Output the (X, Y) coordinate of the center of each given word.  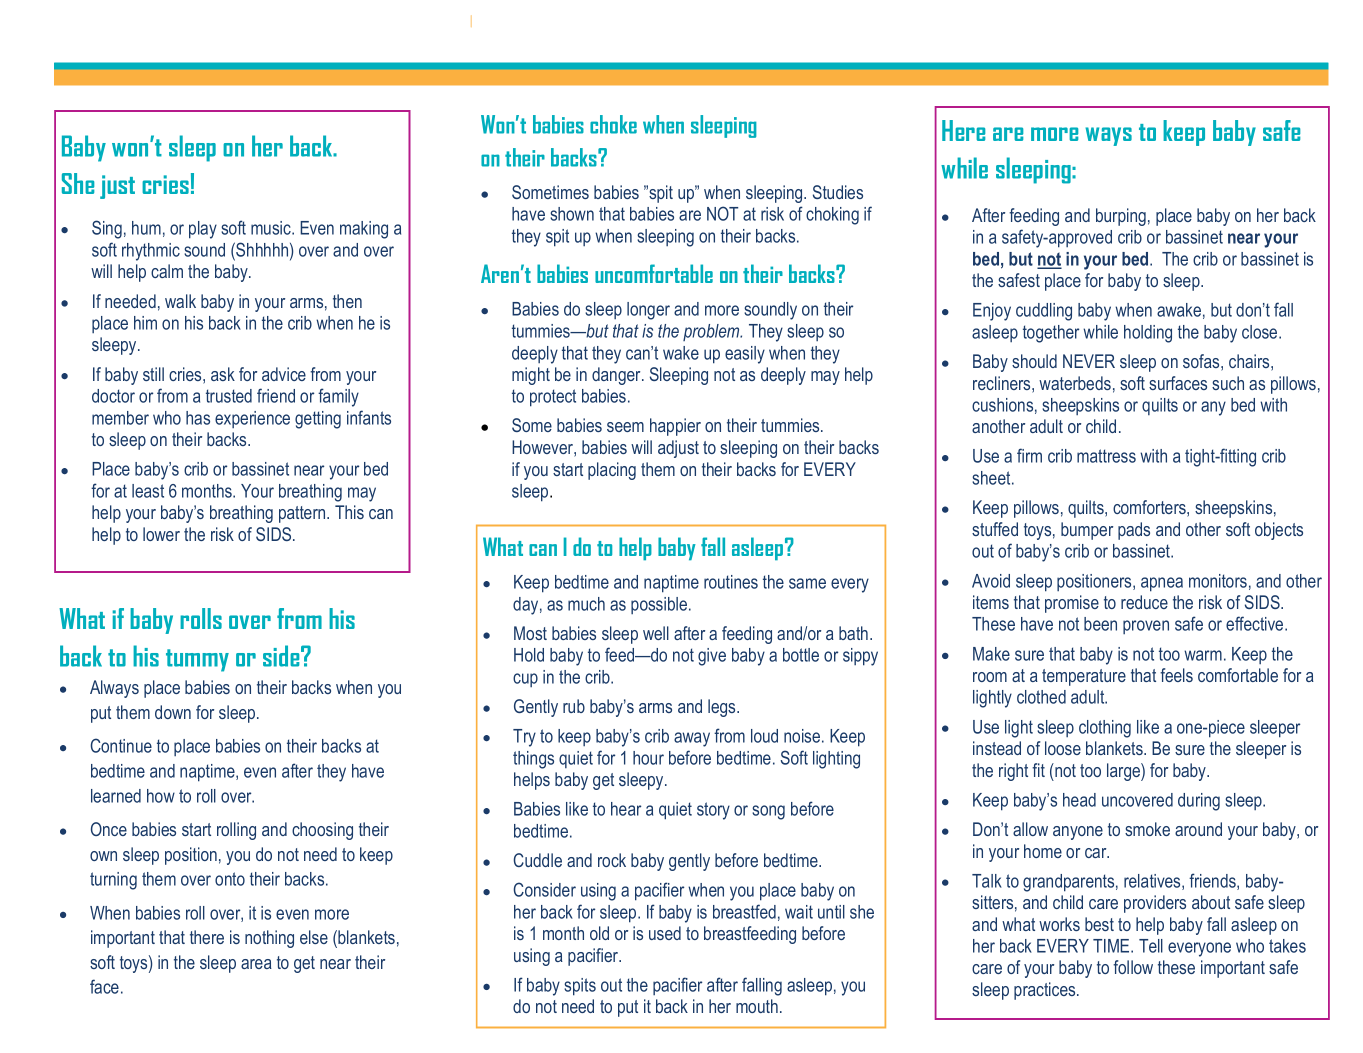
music (272, 228)
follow (1133, 967)
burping (1121, 217)
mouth (757, 1006)
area (256, 964)
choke (613, 124)
